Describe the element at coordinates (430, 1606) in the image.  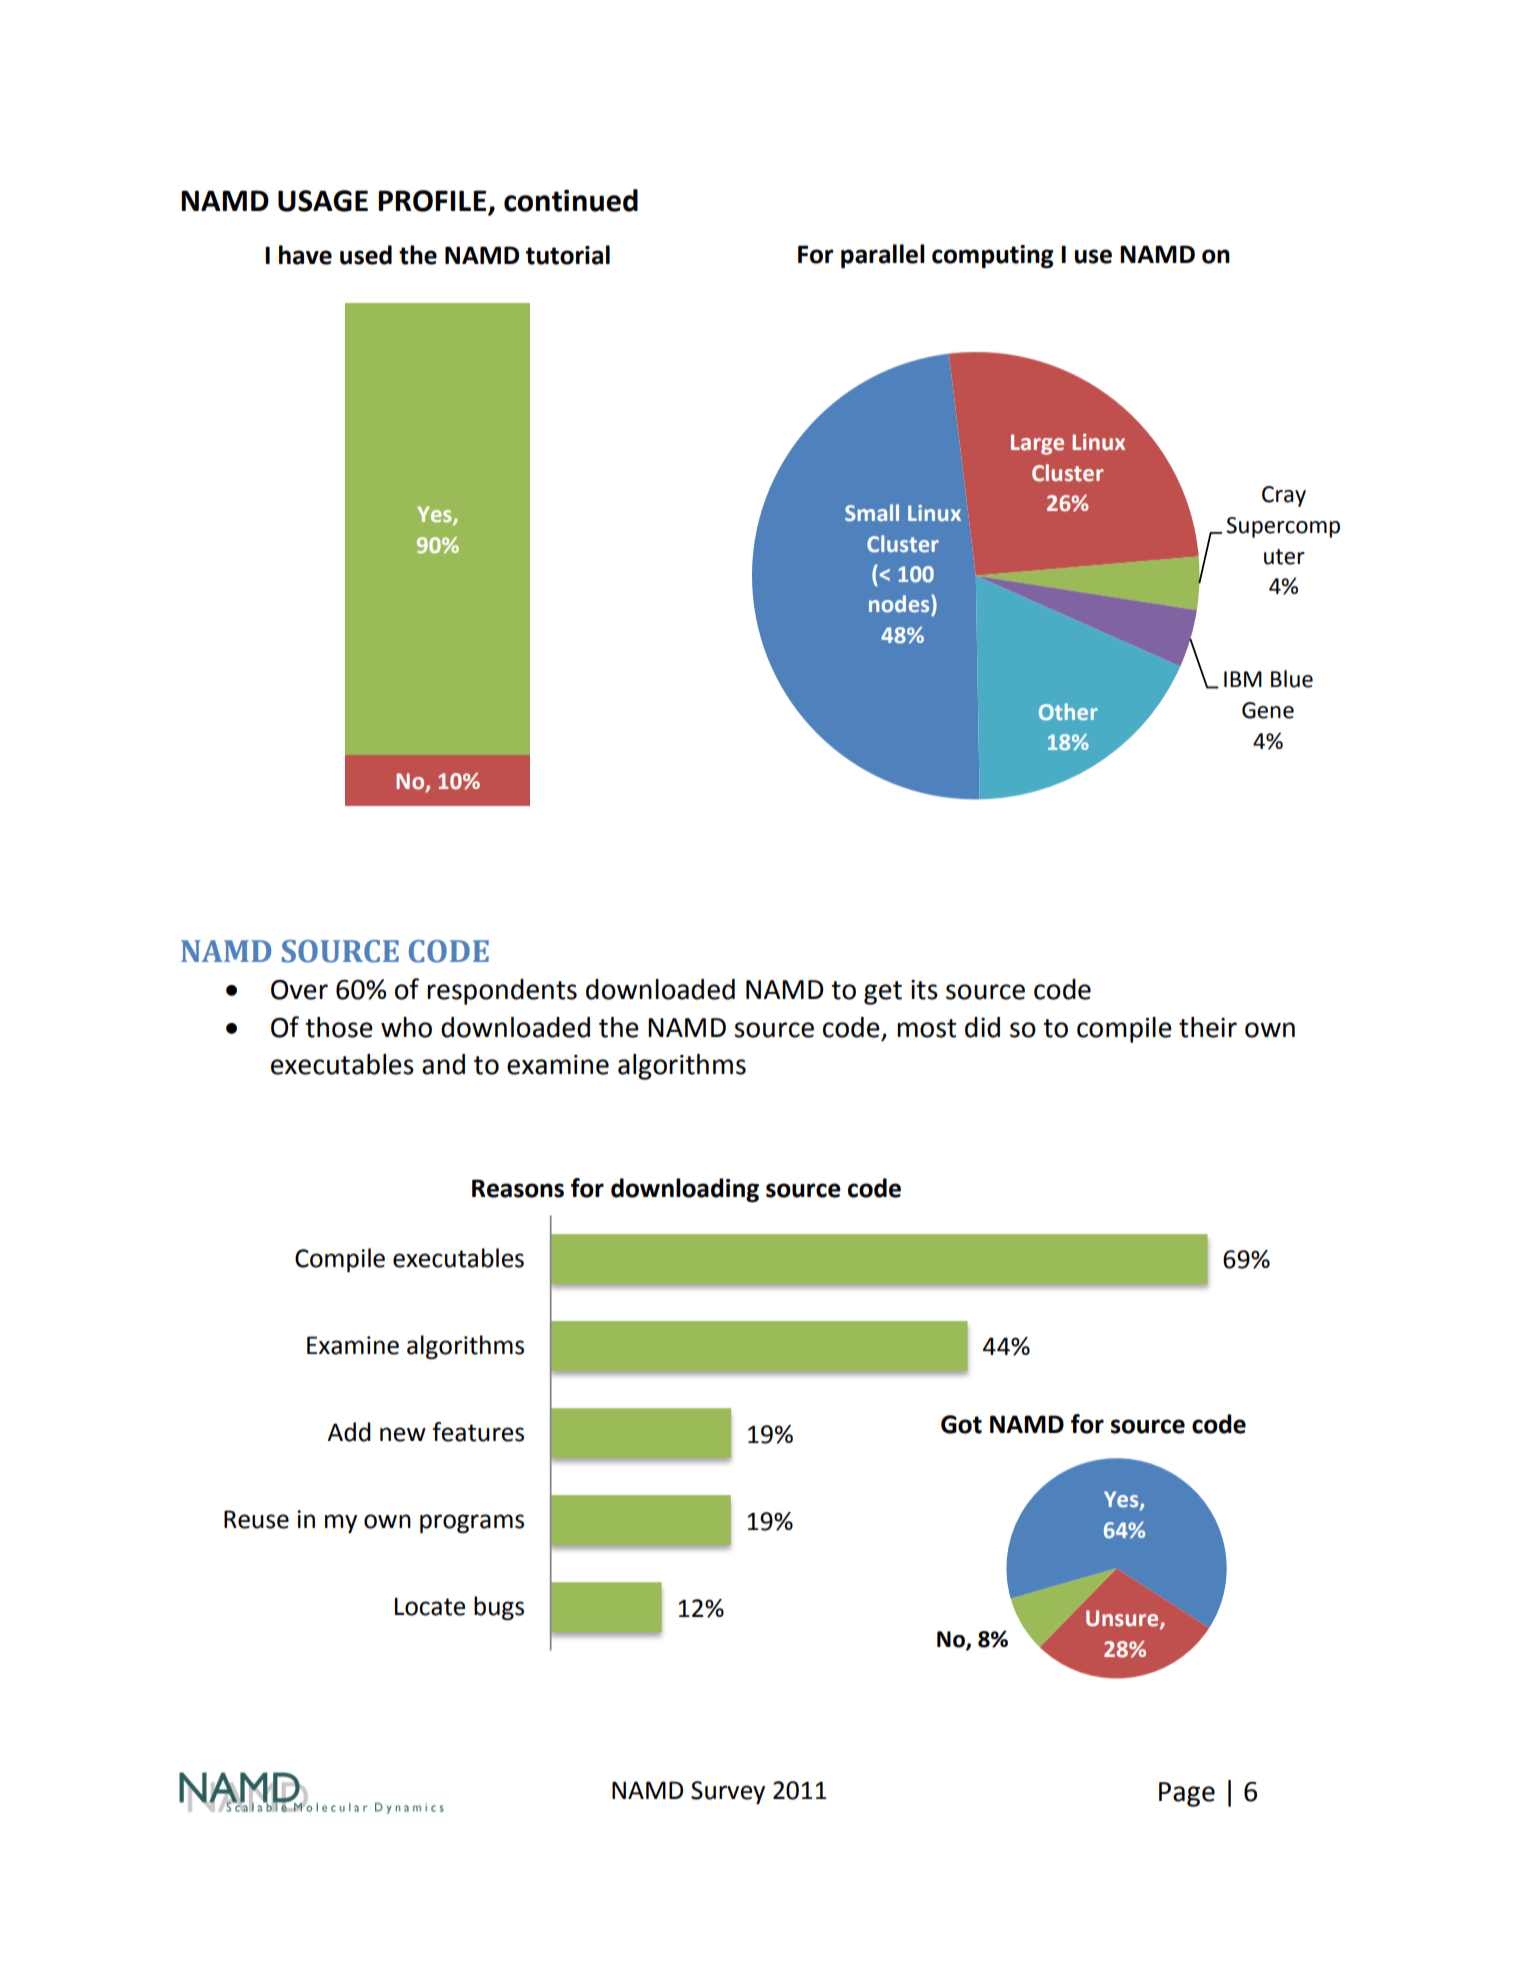
I see `Locate` at that location.
